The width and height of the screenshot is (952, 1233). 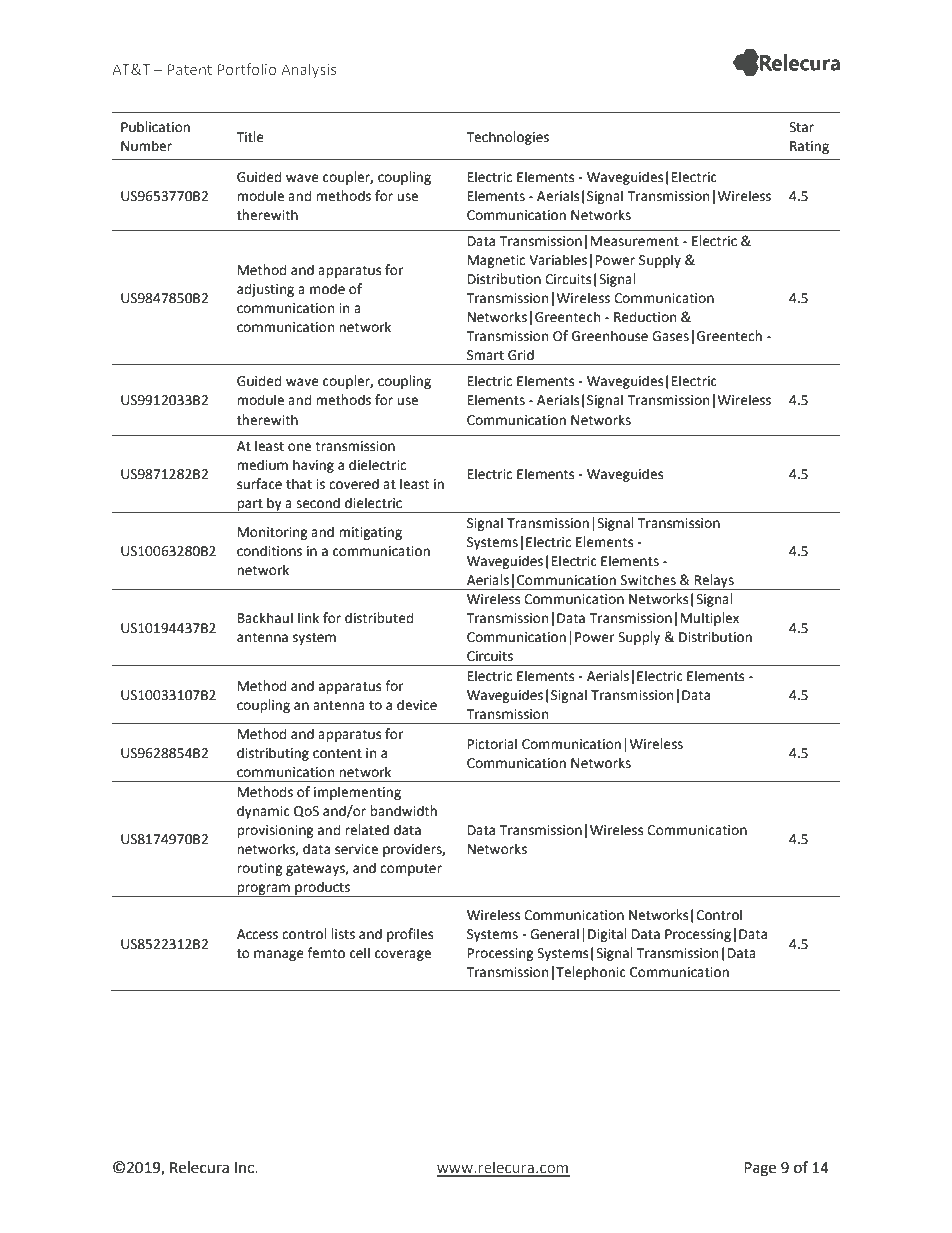 What do you see at coordinates (714, 582) in the screenshot?
I see `Relays` at bounding box center [714, 582].
